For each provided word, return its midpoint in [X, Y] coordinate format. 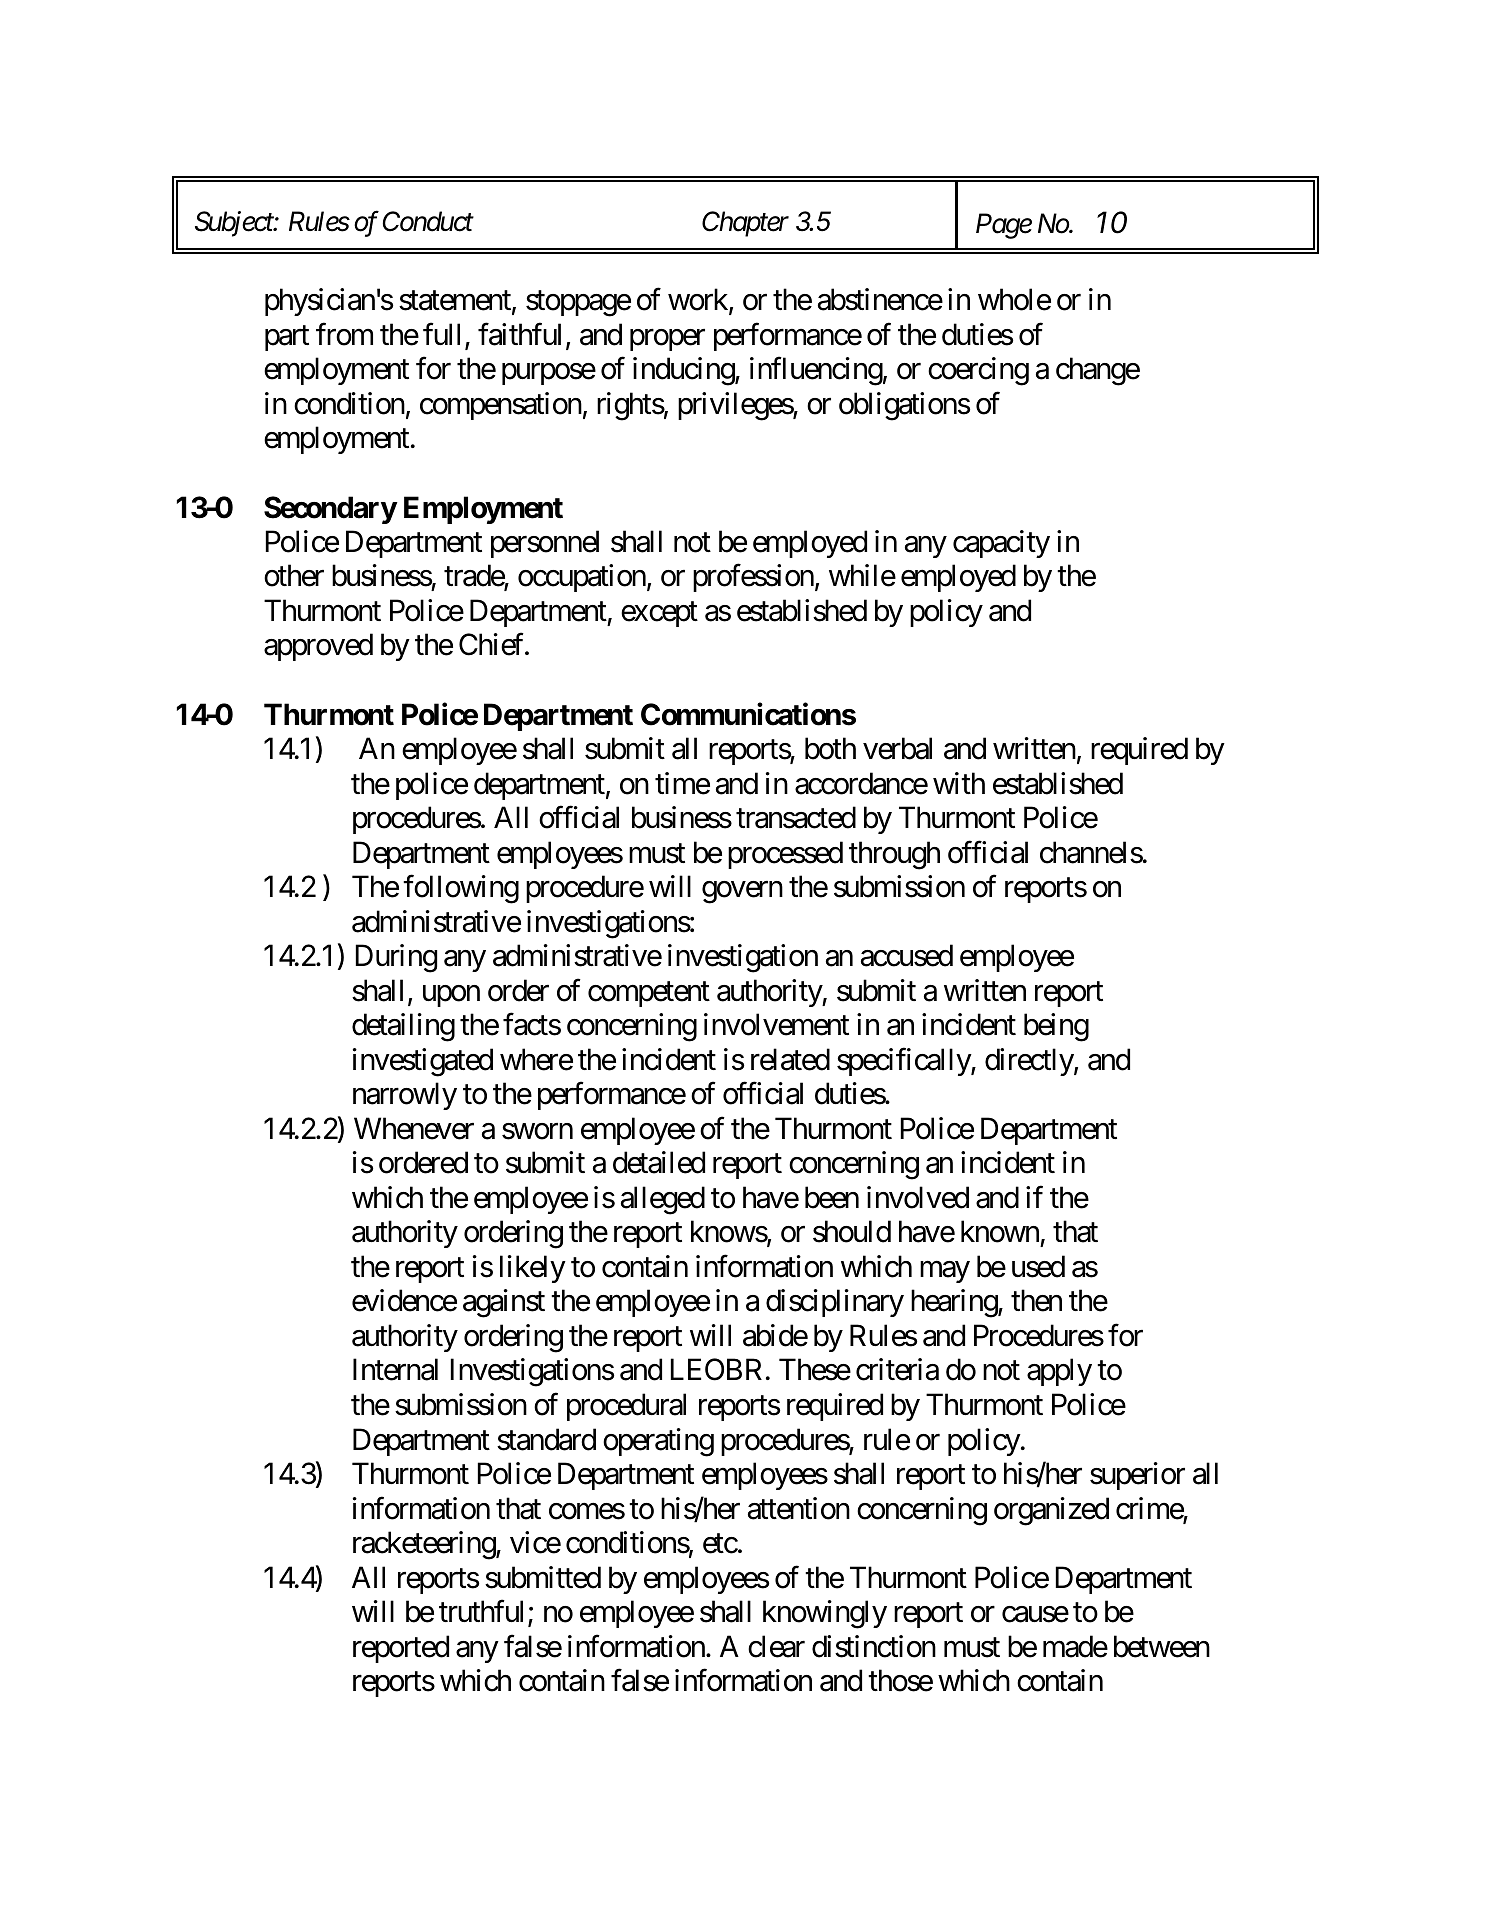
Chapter [745, 224]
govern [742, 893]
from [344, 334]
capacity [1001, 544]
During [396, 958]
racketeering [425, 1545]
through [894, 855]
